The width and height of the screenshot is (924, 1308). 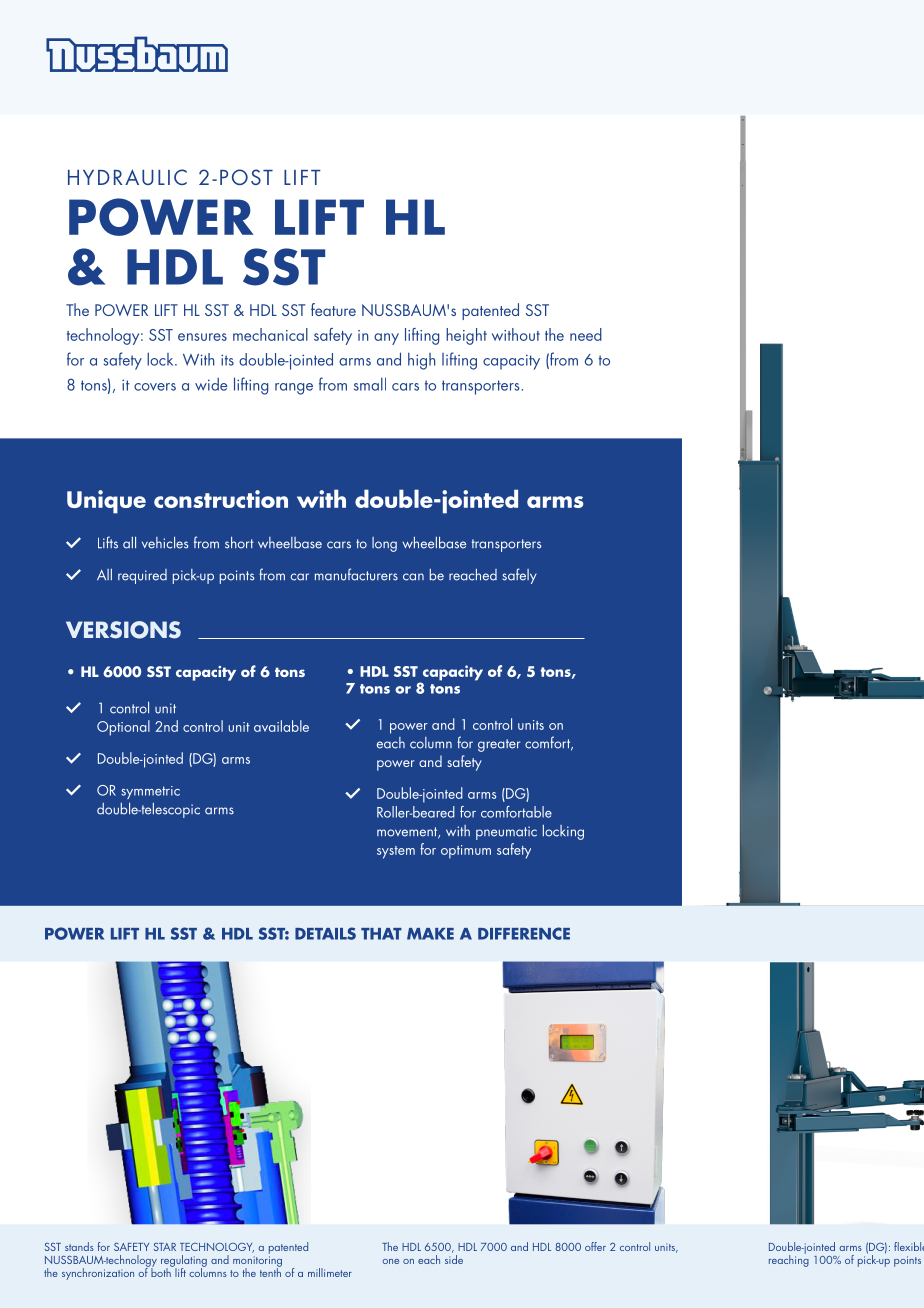 I want to click on feature, so click(x=333, y=309).
